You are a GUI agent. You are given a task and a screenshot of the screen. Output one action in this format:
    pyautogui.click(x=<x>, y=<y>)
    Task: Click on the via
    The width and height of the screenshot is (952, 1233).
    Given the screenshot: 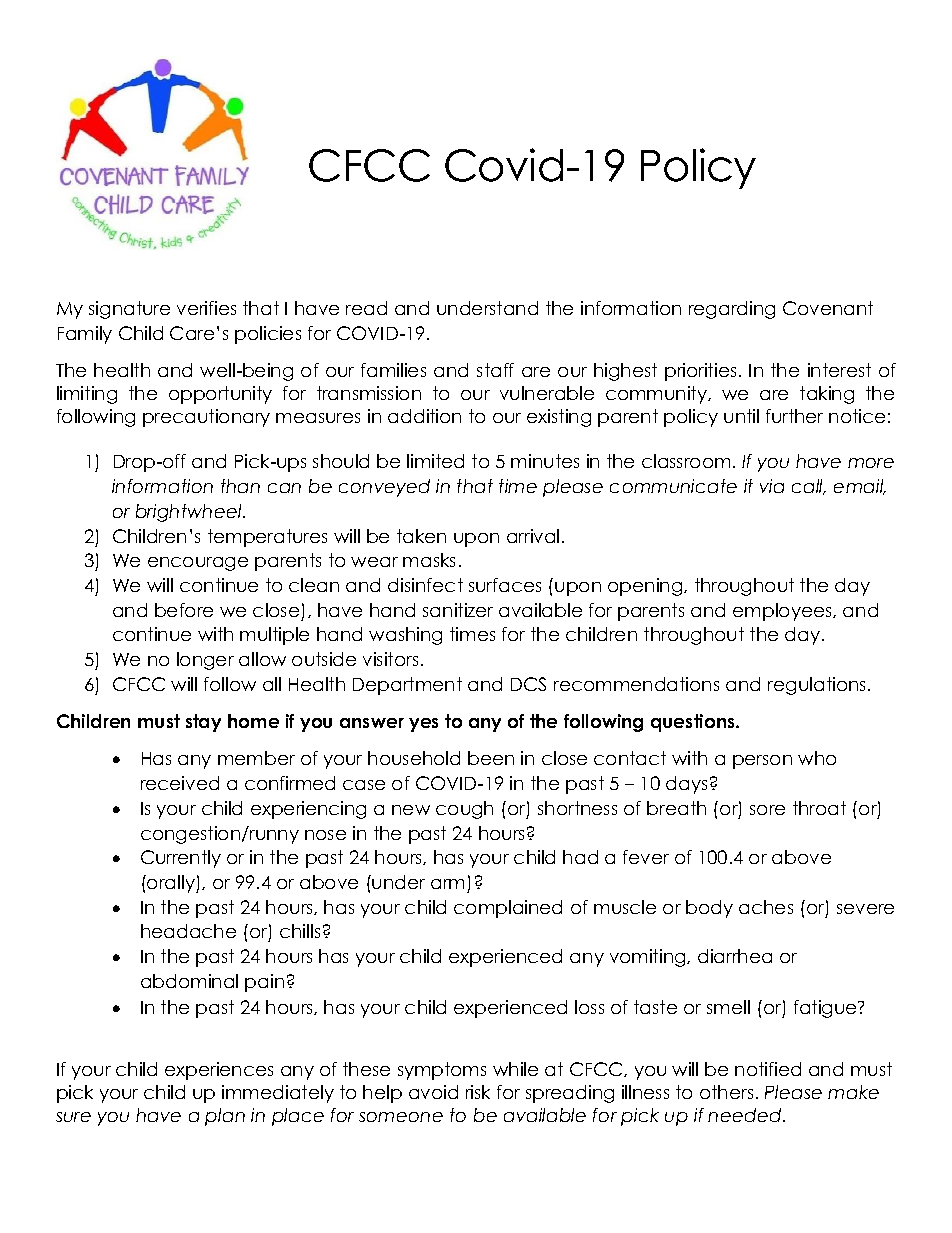 What is the action you would take?
    pyautogui.click(x=772, y=486)
